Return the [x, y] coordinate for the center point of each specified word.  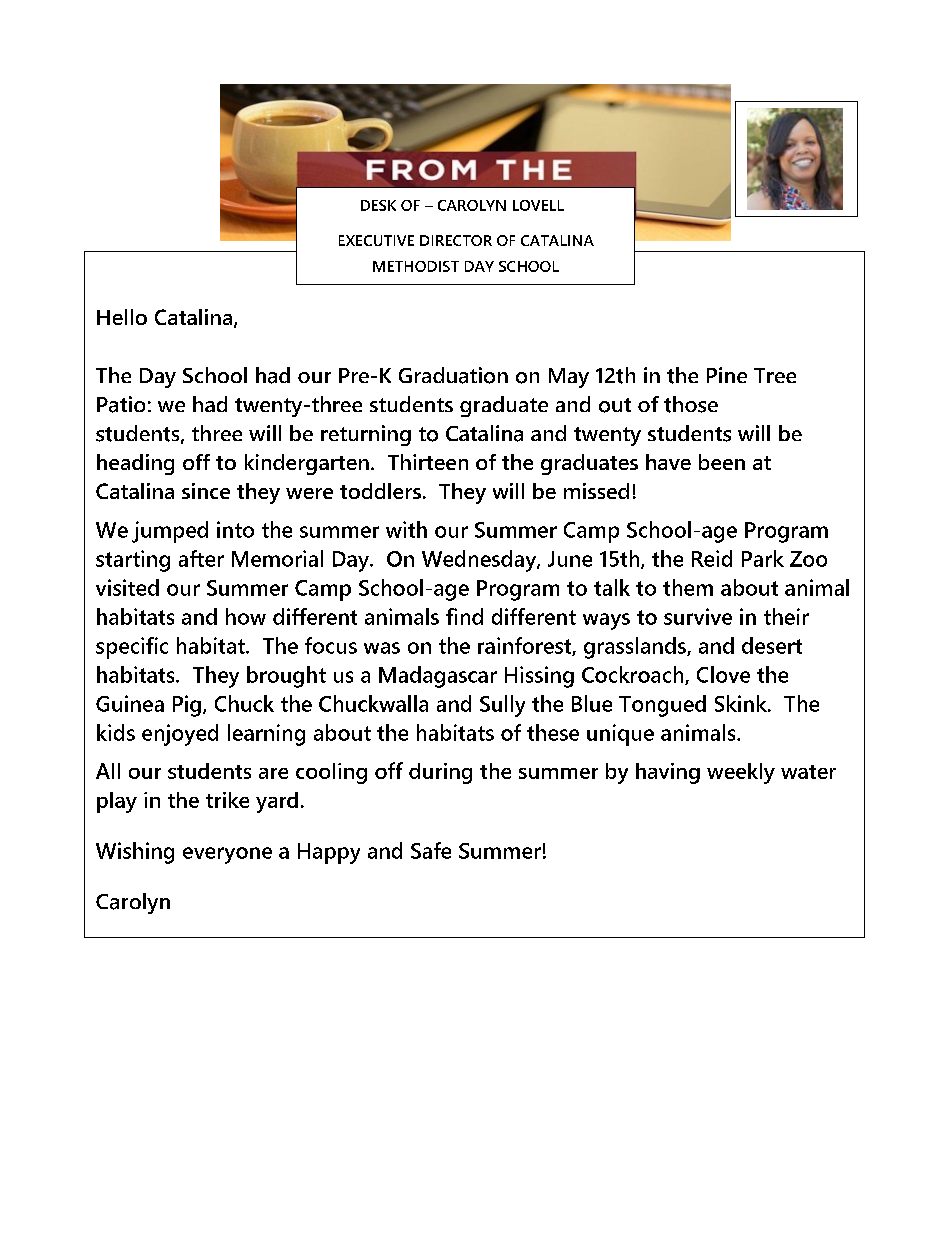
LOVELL [538, 205]
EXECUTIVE [376, 240]
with [406, 529]
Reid [712, 558]
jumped [170, 532]
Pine [727, 375]
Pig [187, 706]
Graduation [453, 375]
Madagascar [438, 677]
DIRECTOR [456, 240]
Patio [121, 404]
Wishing [135, 853]
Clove [723, 674]
